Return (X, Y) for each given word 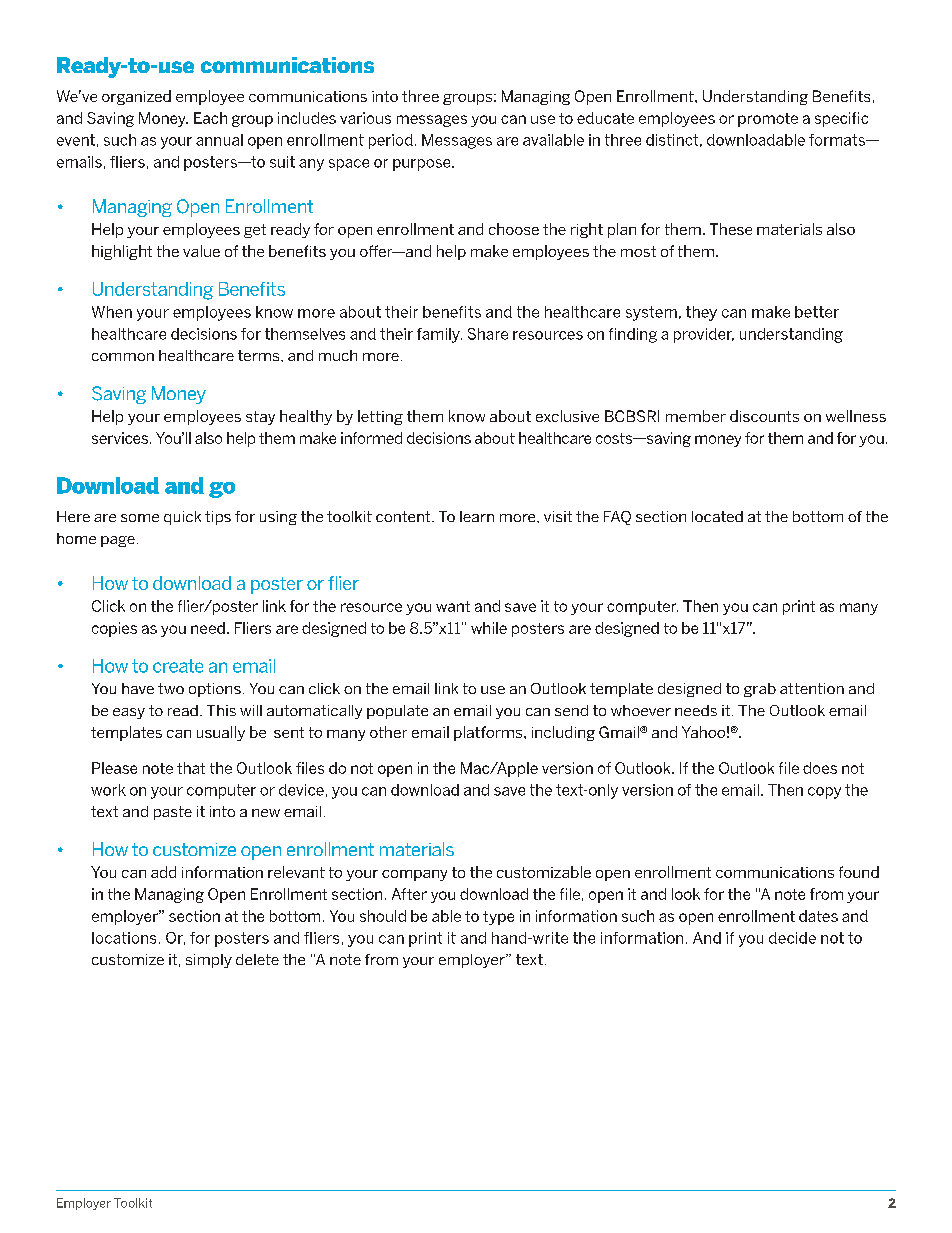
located (717, 516)
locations (124, 938)
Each (210, 118)
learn (477, 516)
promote (768, 120)
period (391, 141)
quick (182, 518)
